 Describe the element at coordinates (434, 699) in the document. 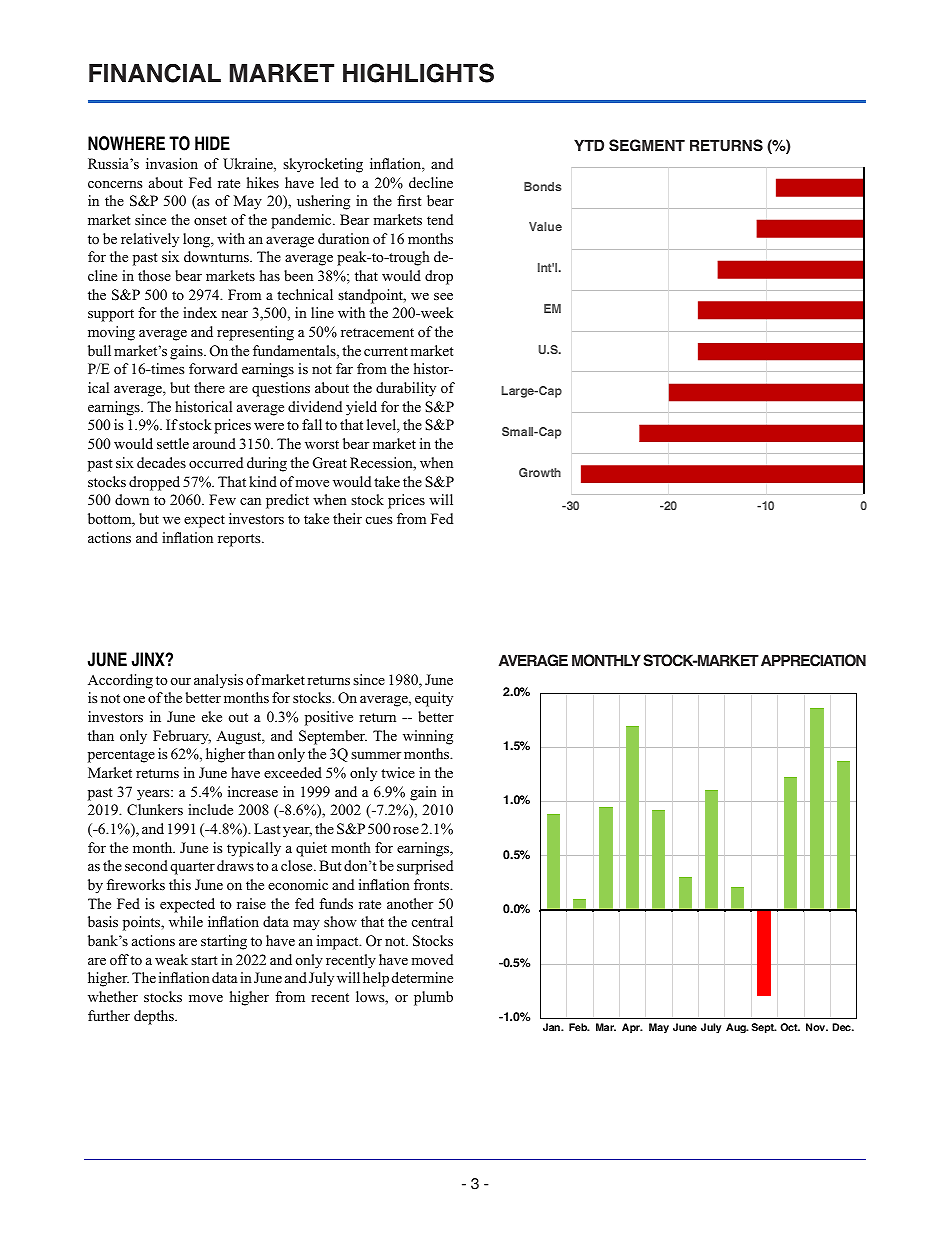

I see `equity` at that location.
